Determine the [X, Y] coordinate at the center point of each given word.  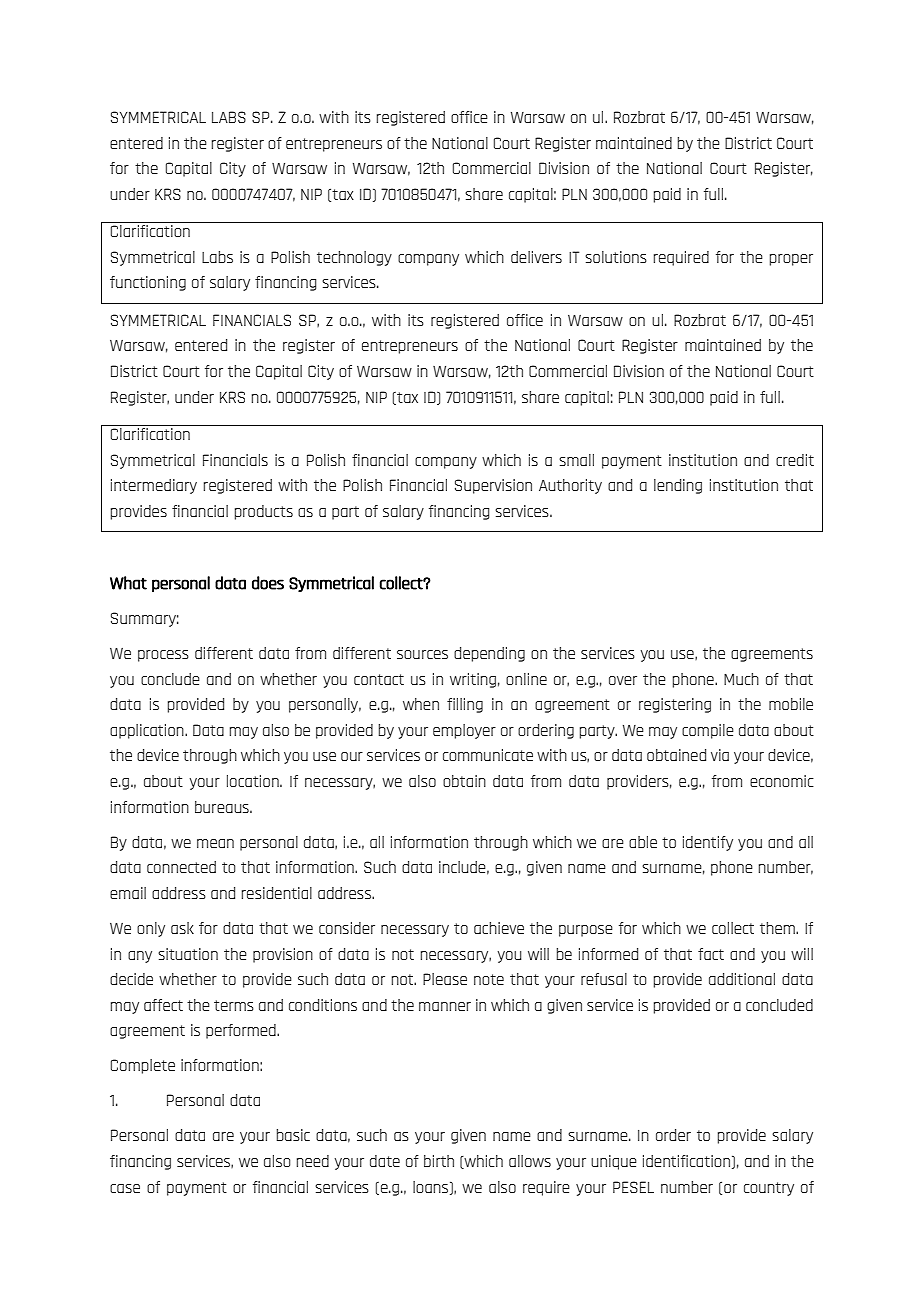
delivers [536, 257]
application [148, 731]
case [125, 1188]
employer [464, 731]
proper [791, 260]
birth [439, 1161]
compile [708, 731]
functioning [148, 283]
